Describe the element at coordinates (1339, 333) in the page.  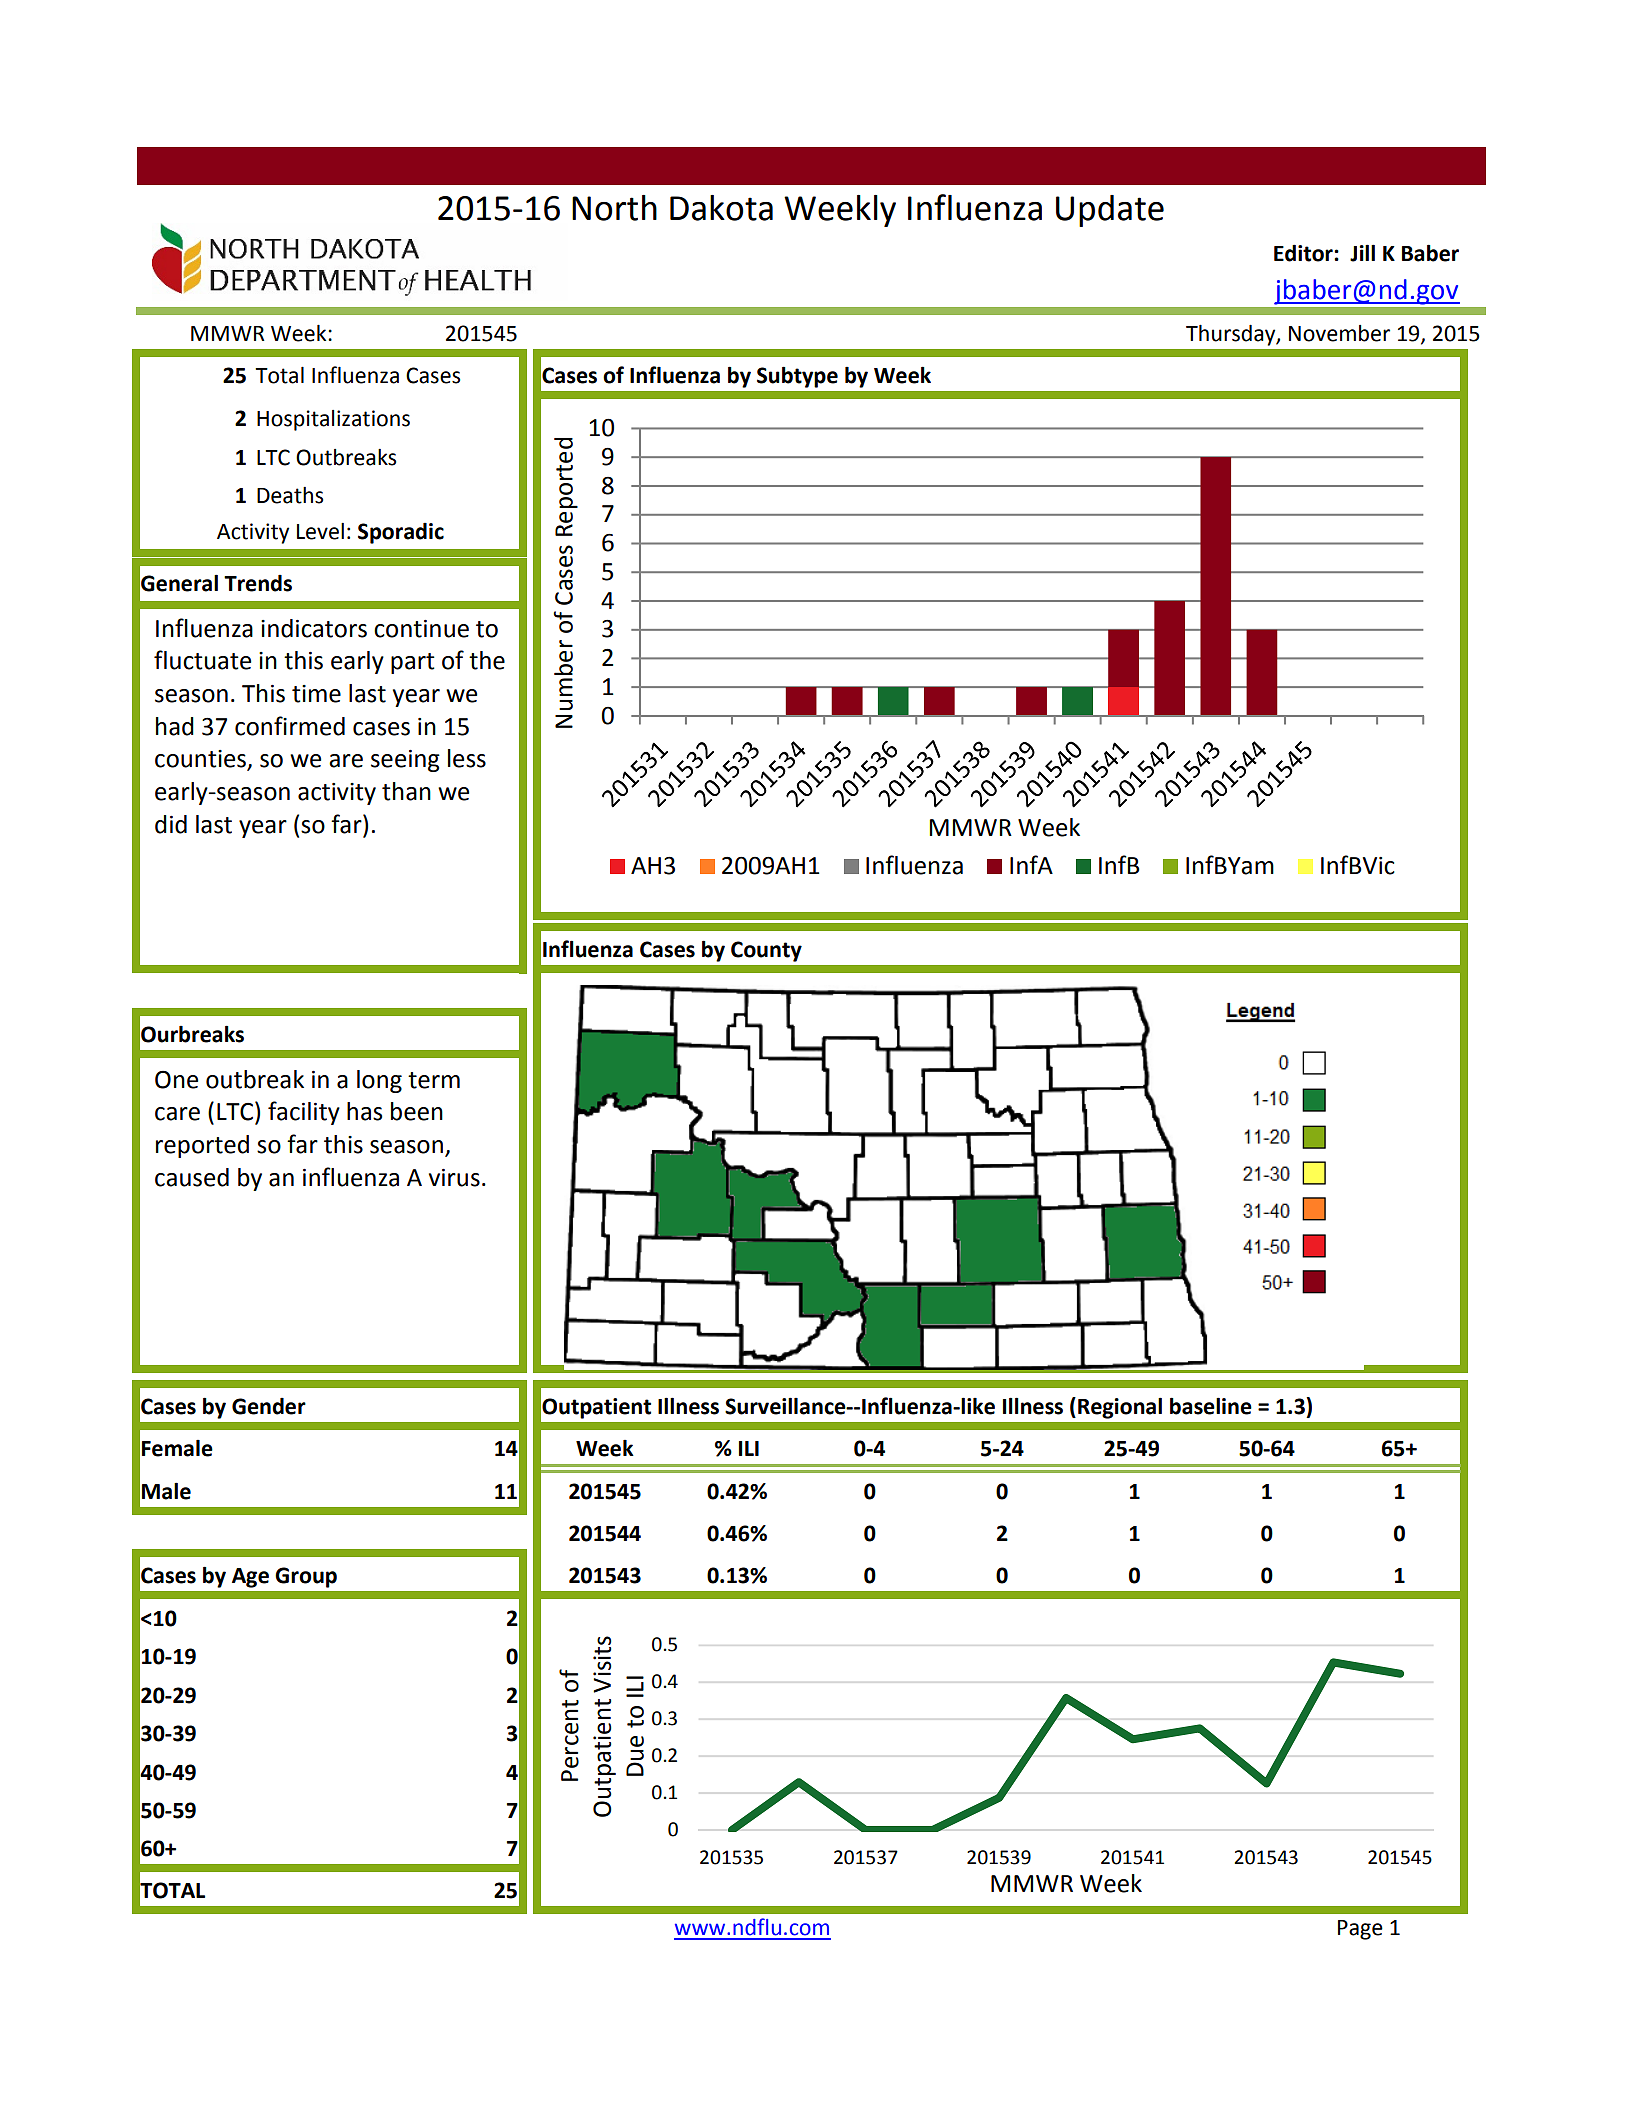
I see `November` at that location.
